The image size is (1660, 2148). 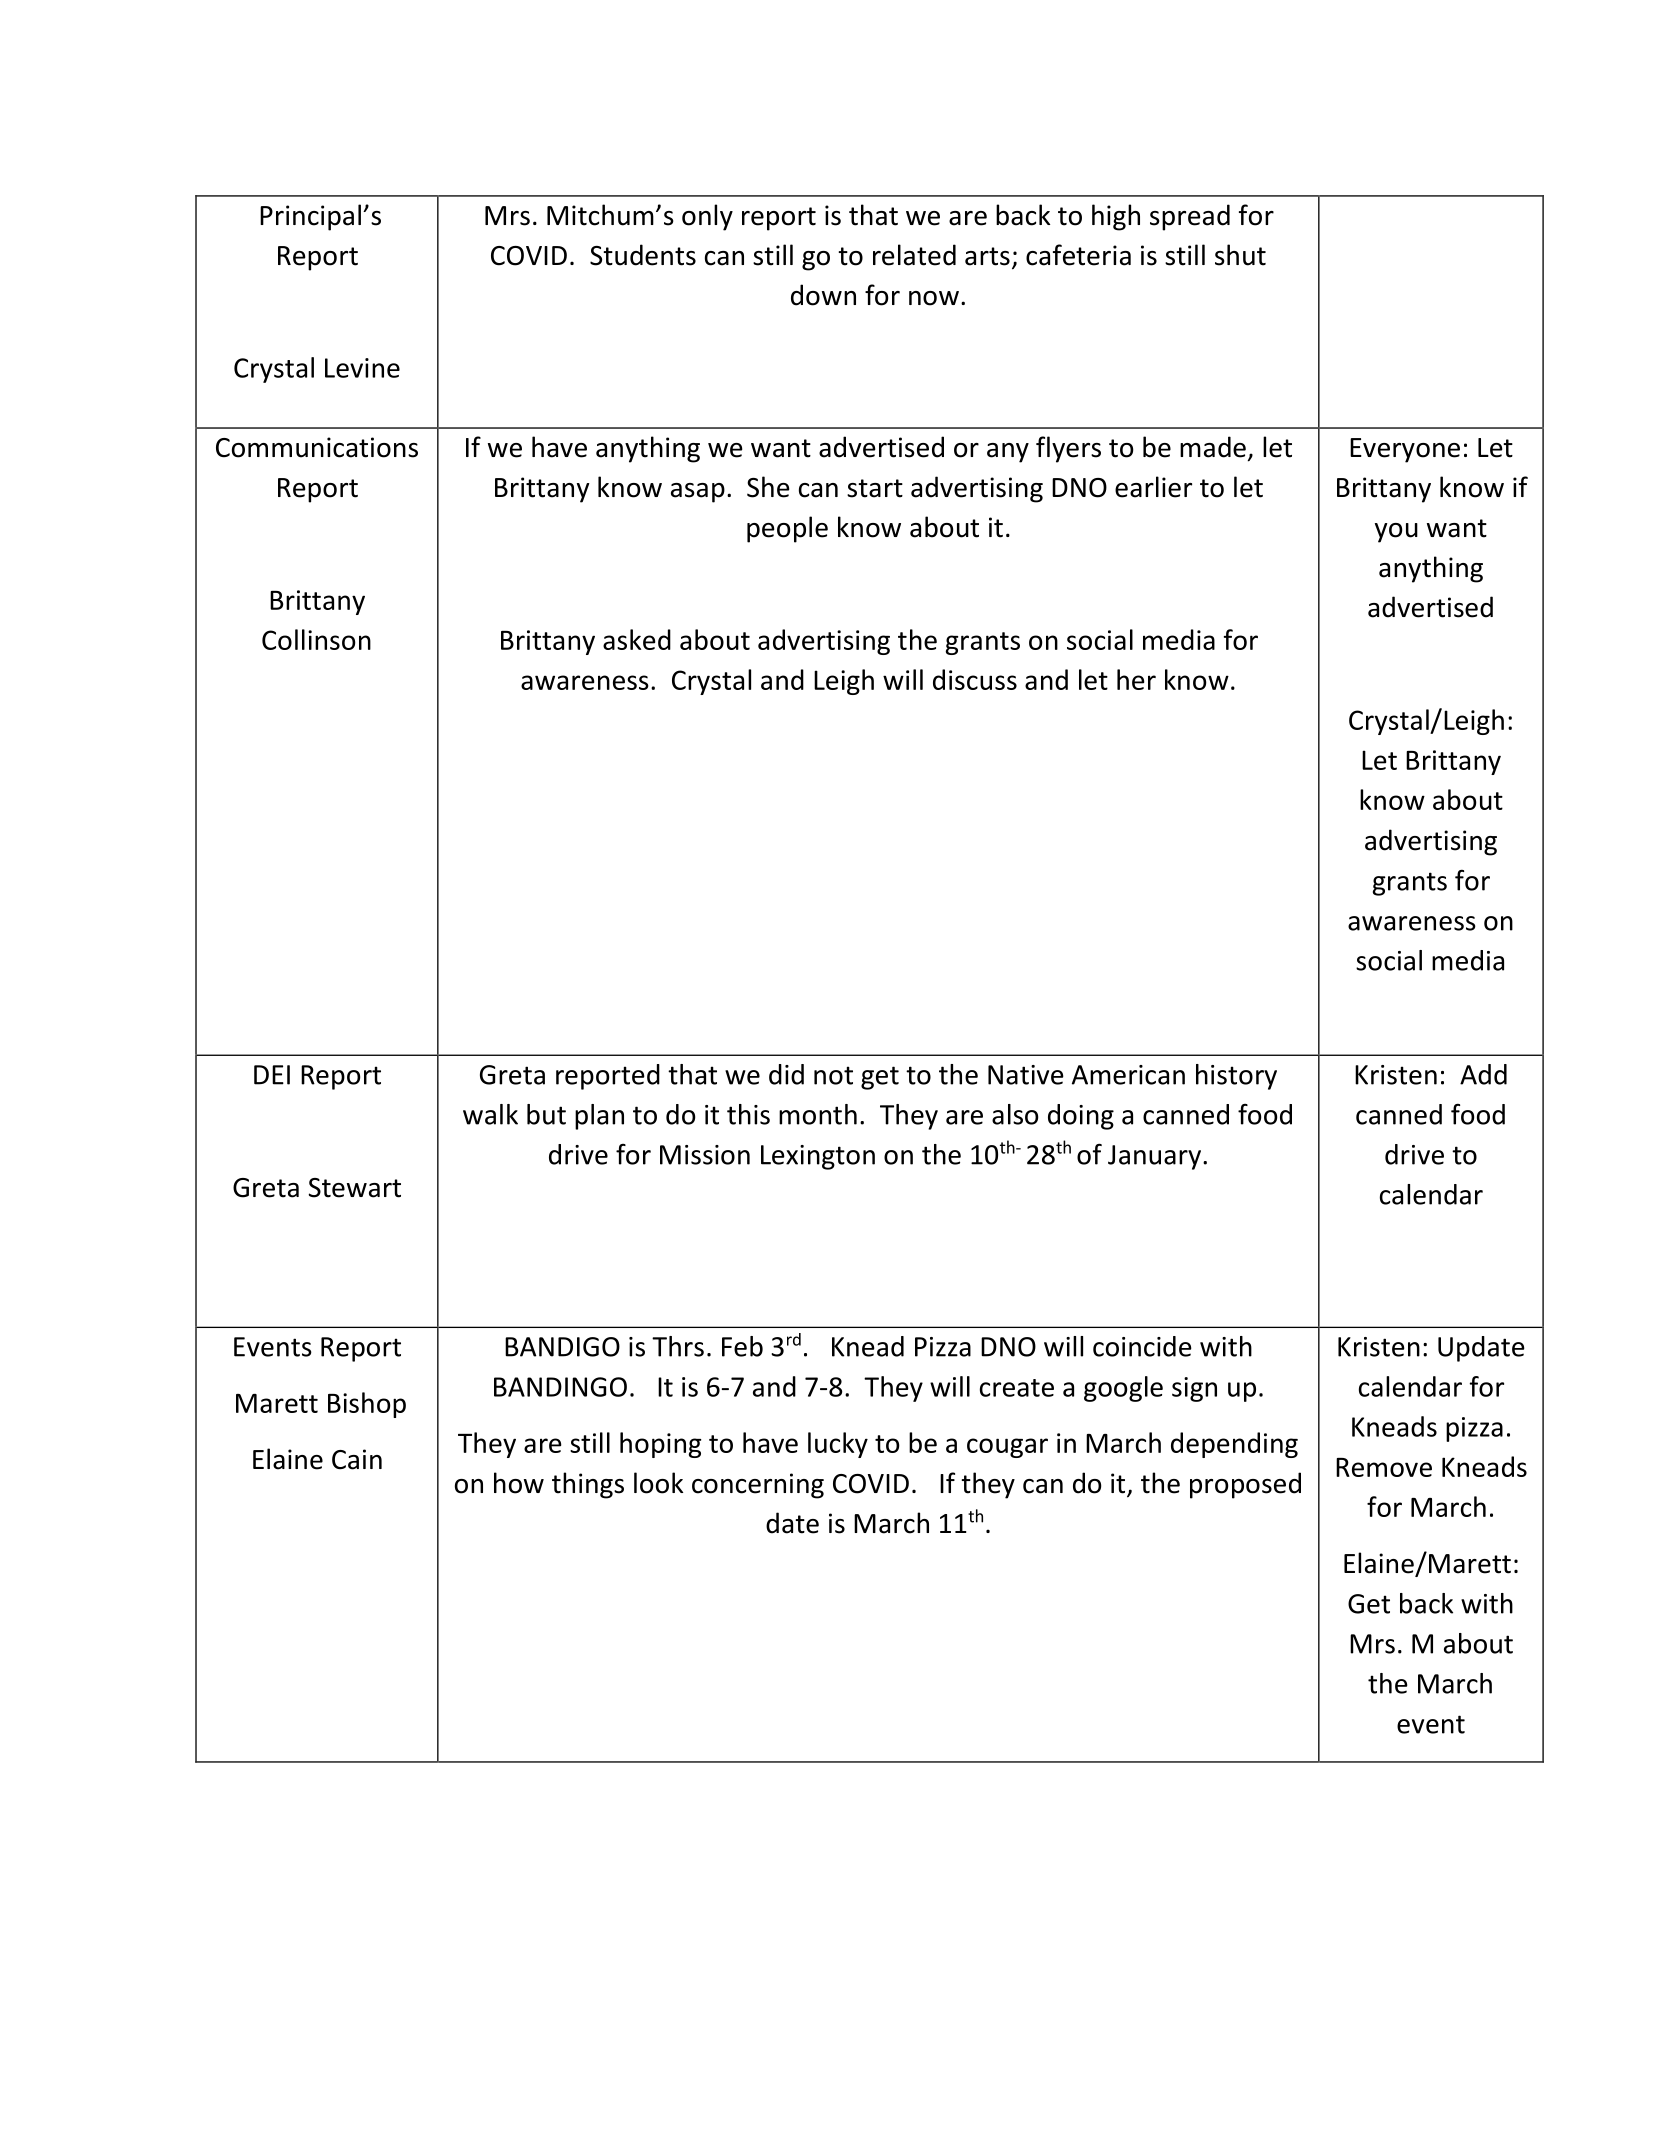 I want to click on walk, so click(x=490, y=1114).
